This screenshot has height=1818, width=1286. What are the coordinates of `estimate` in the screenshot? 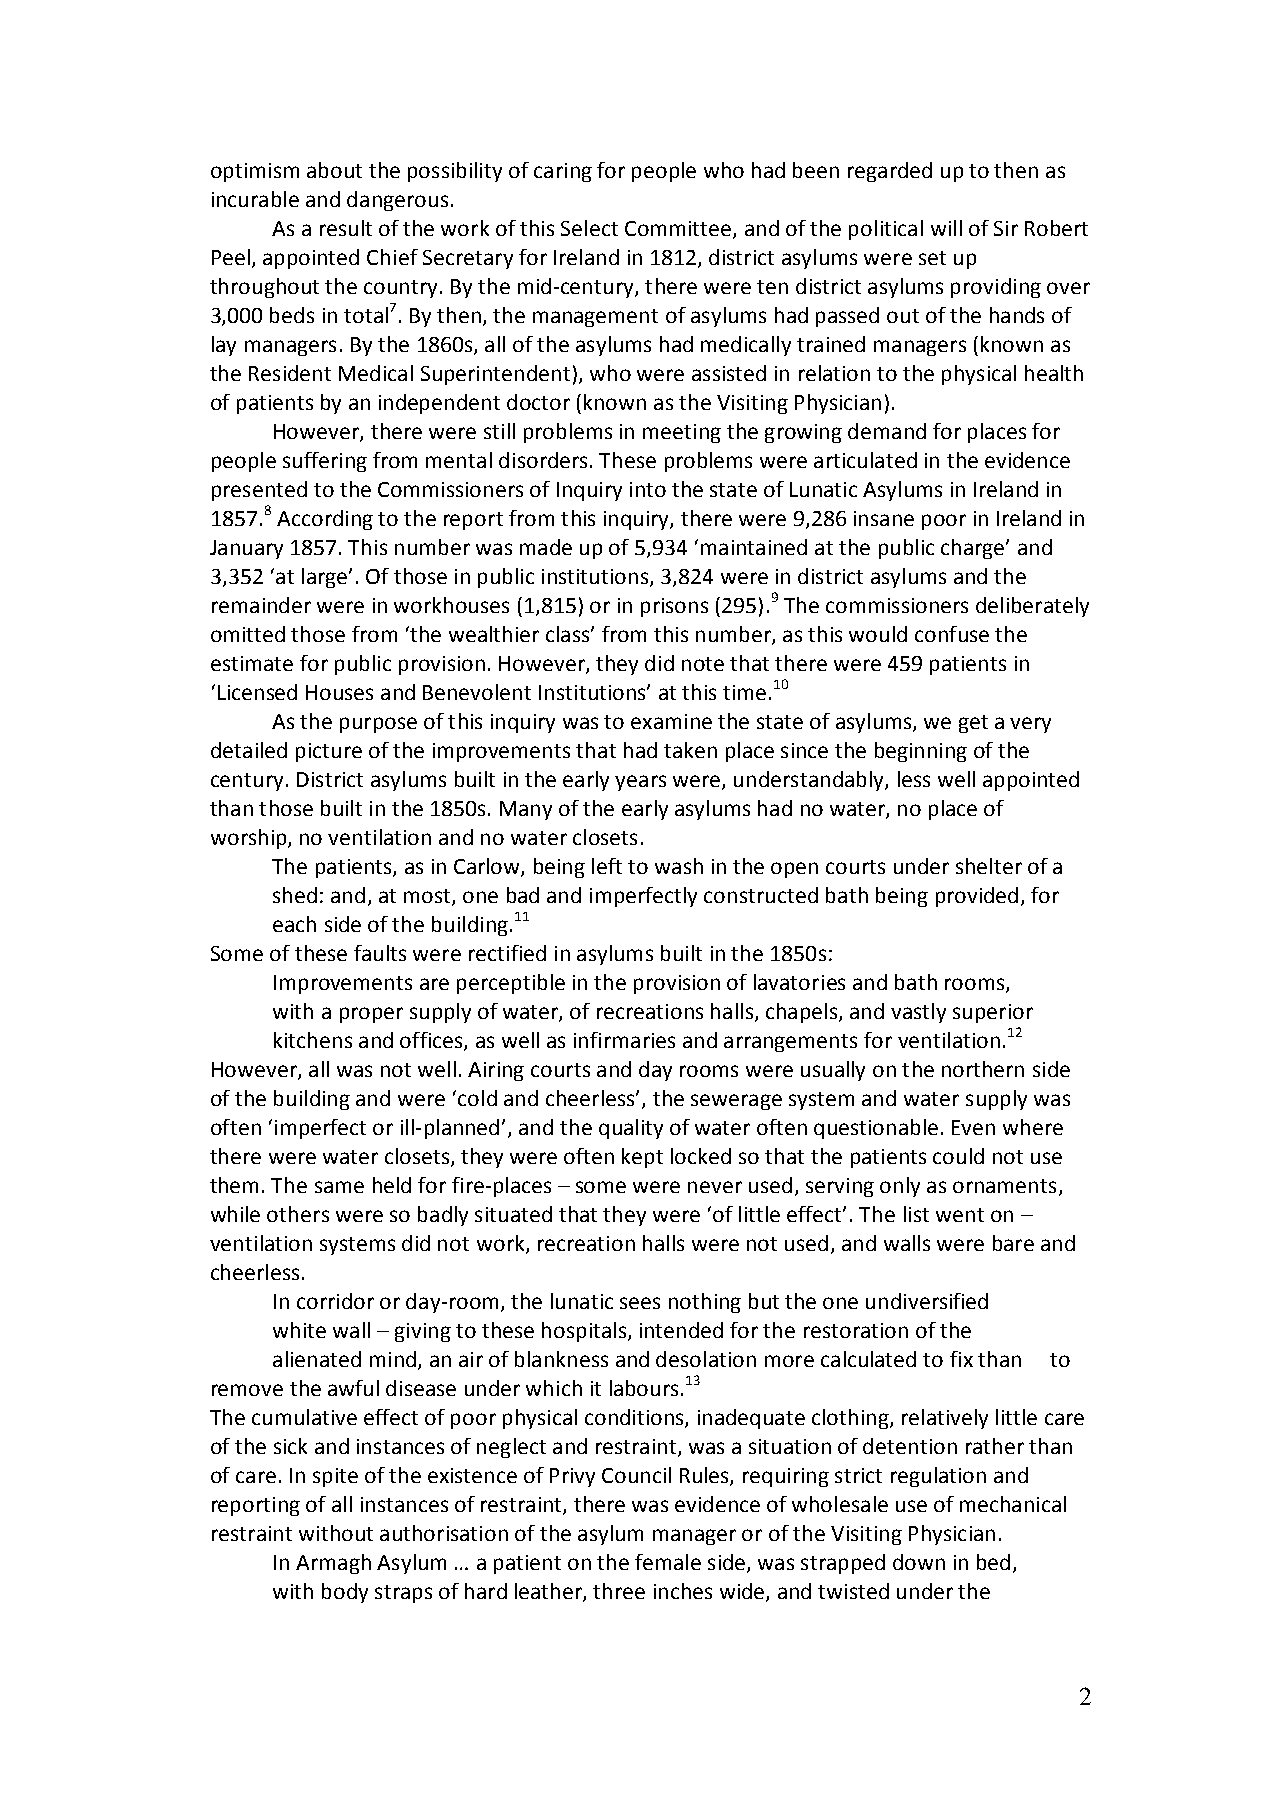 It's located at (252, 663).
